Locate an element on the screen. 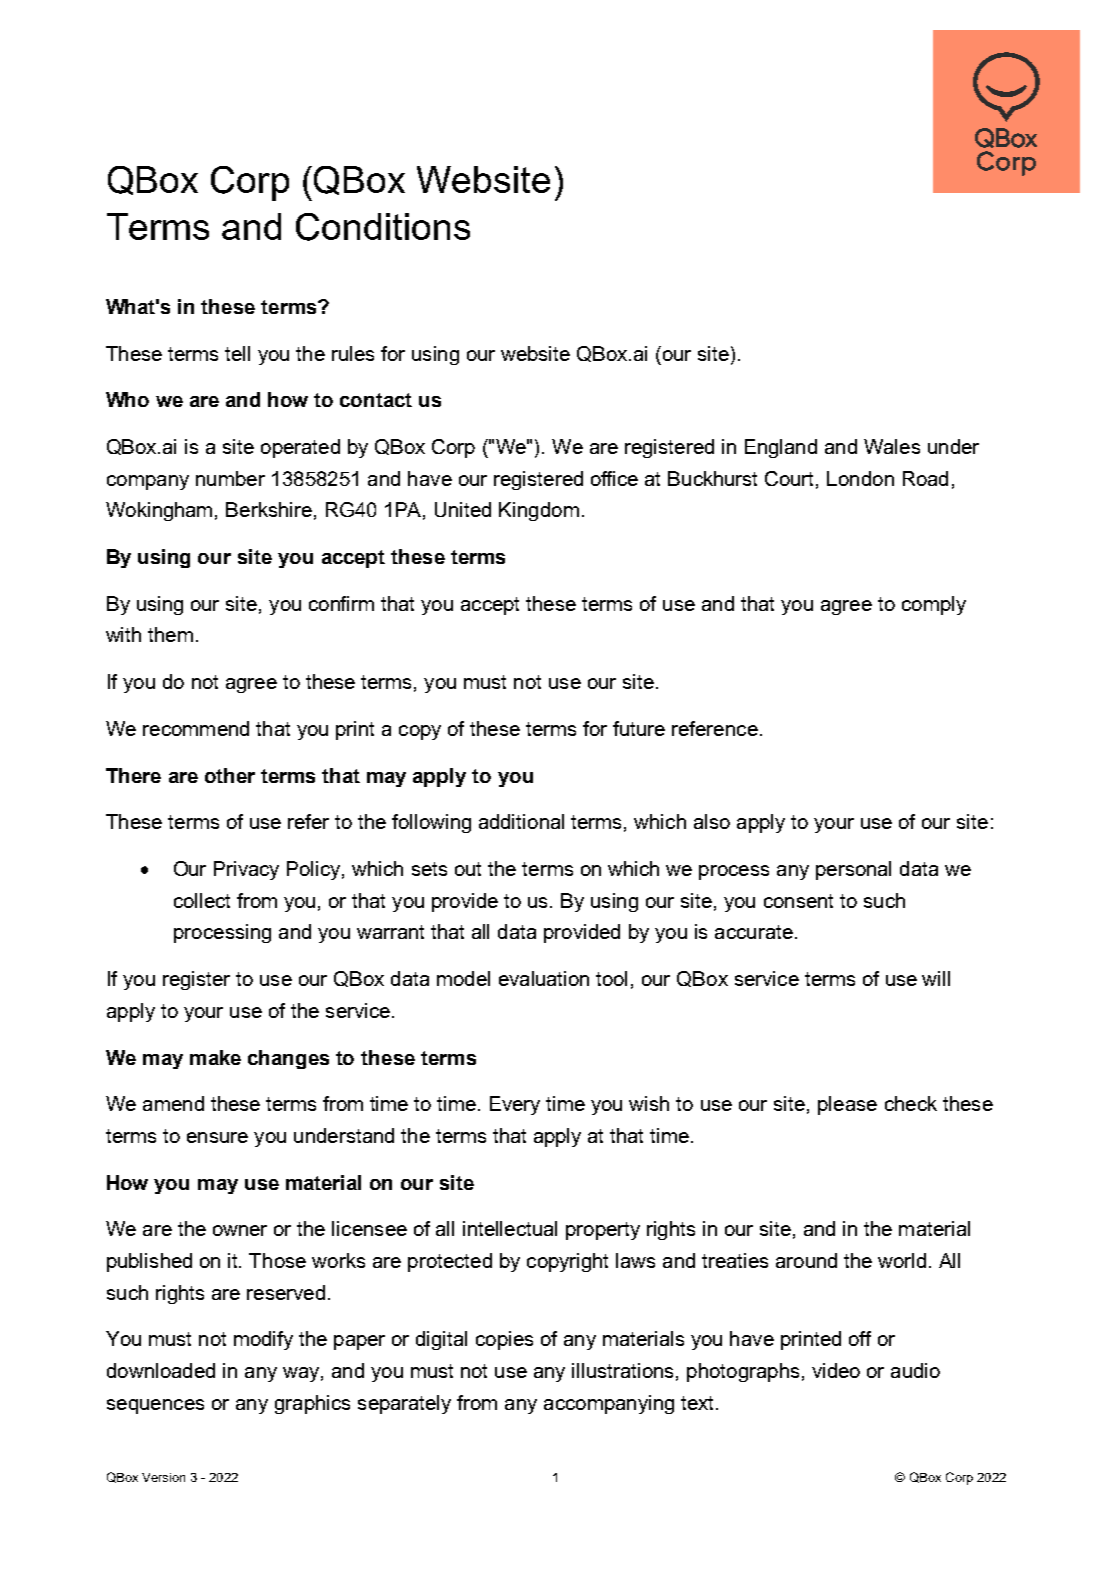  Berkshire is located at coordinates (269, 509).
